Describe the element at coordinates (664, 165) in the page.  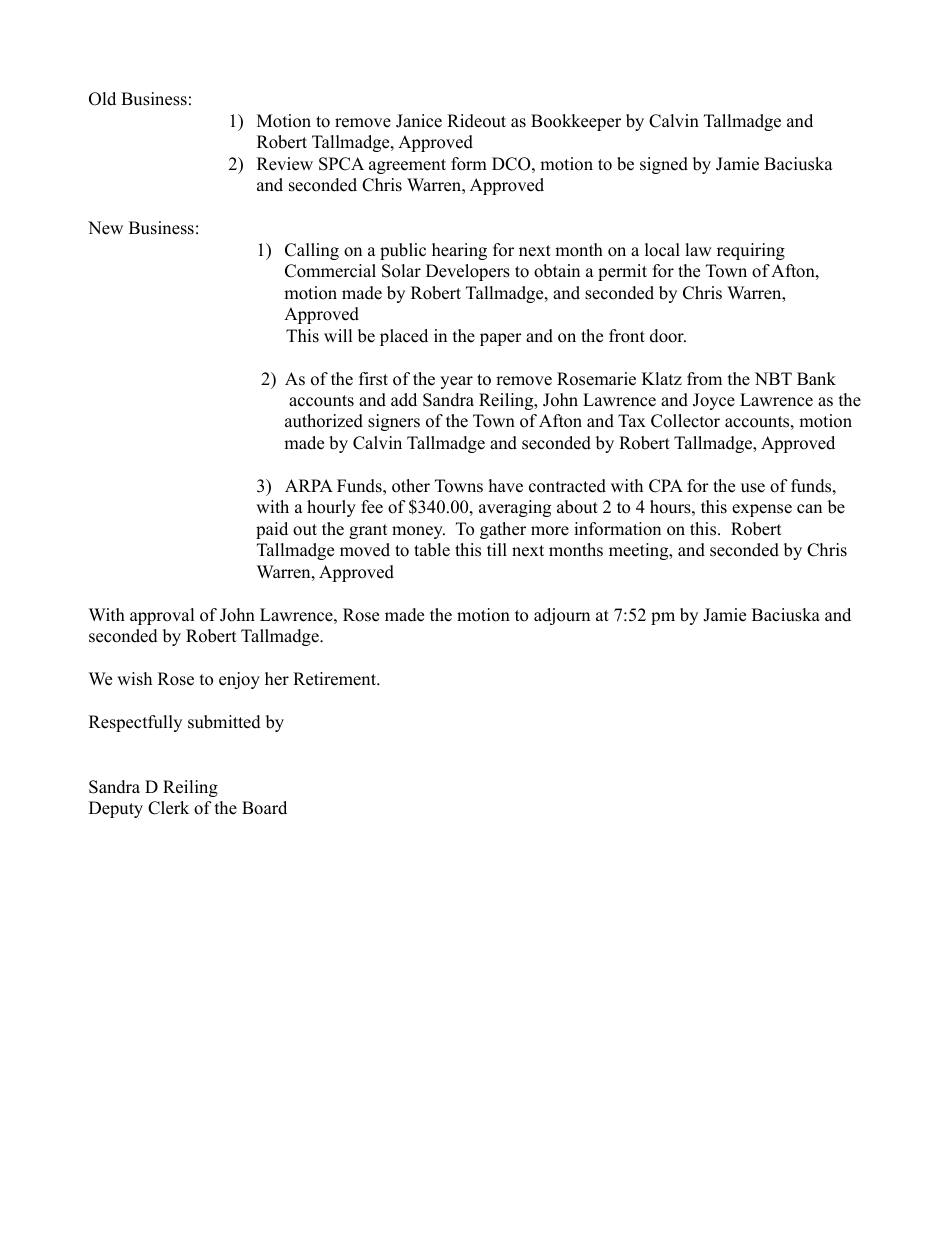
I see `signed` at that location.
